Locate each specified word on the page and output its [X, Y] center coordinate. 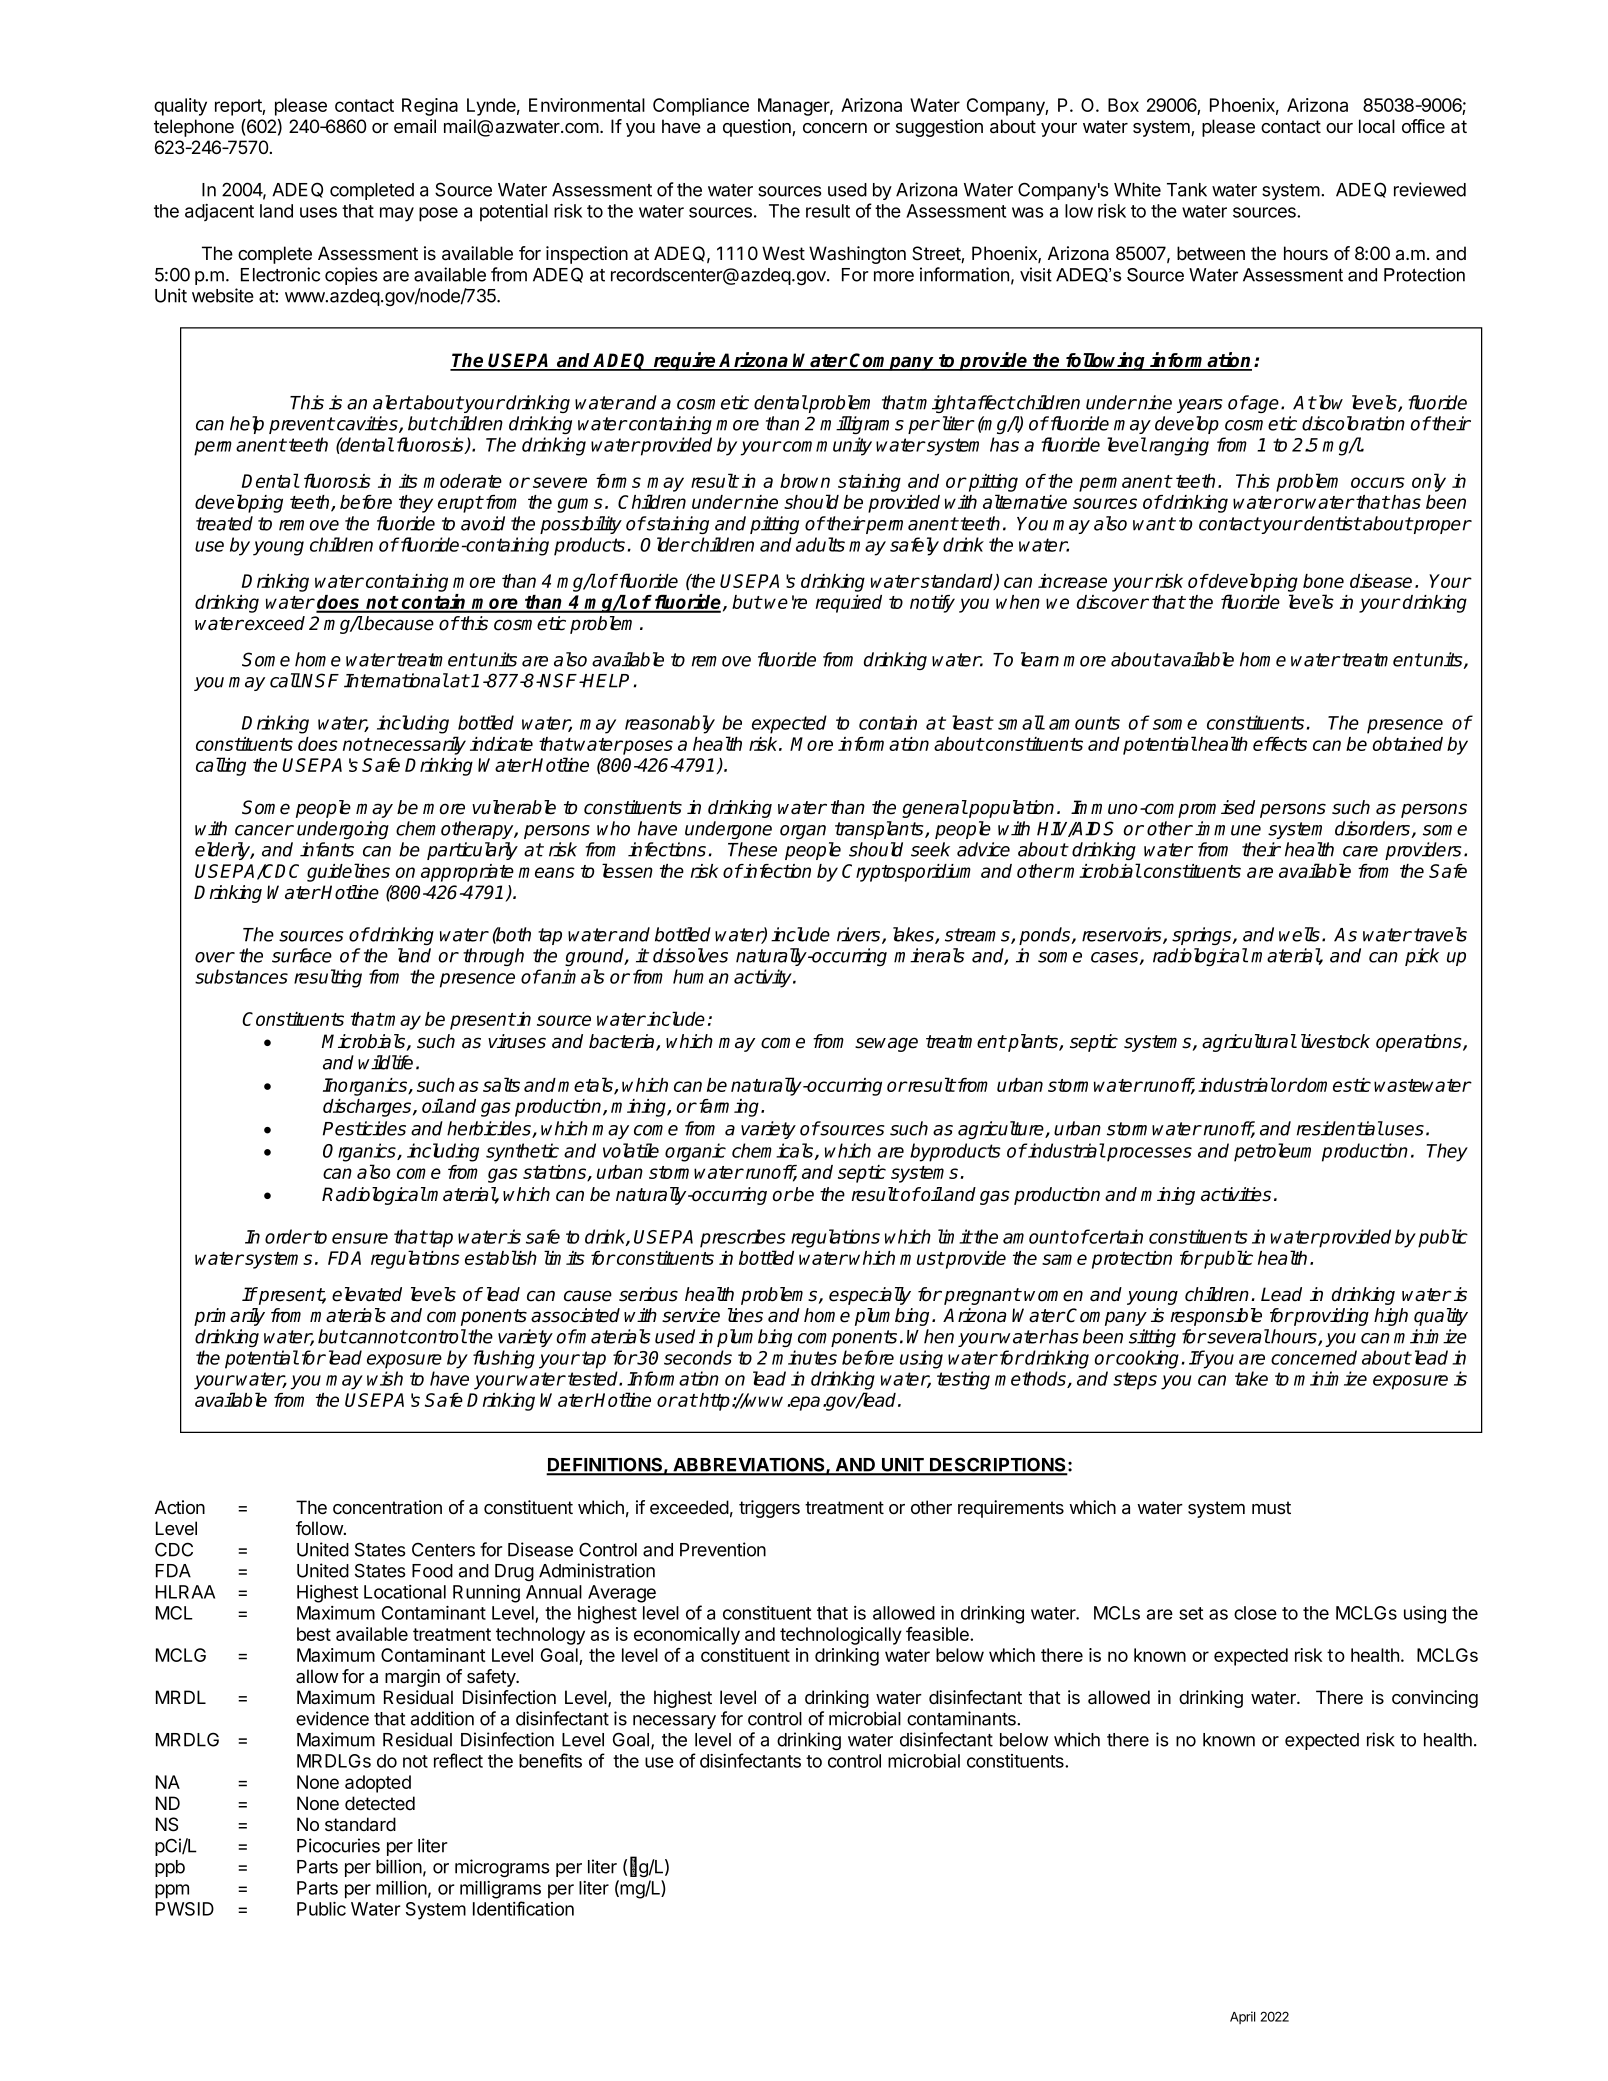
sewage [886, 1044]
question [758, 128]
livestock [1335, 1041]
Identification [523, 1908]
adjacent [219, 212]
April [1242, 2017]
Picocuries [338, 1845]
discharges [368, 1108]
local [1377, 126]
